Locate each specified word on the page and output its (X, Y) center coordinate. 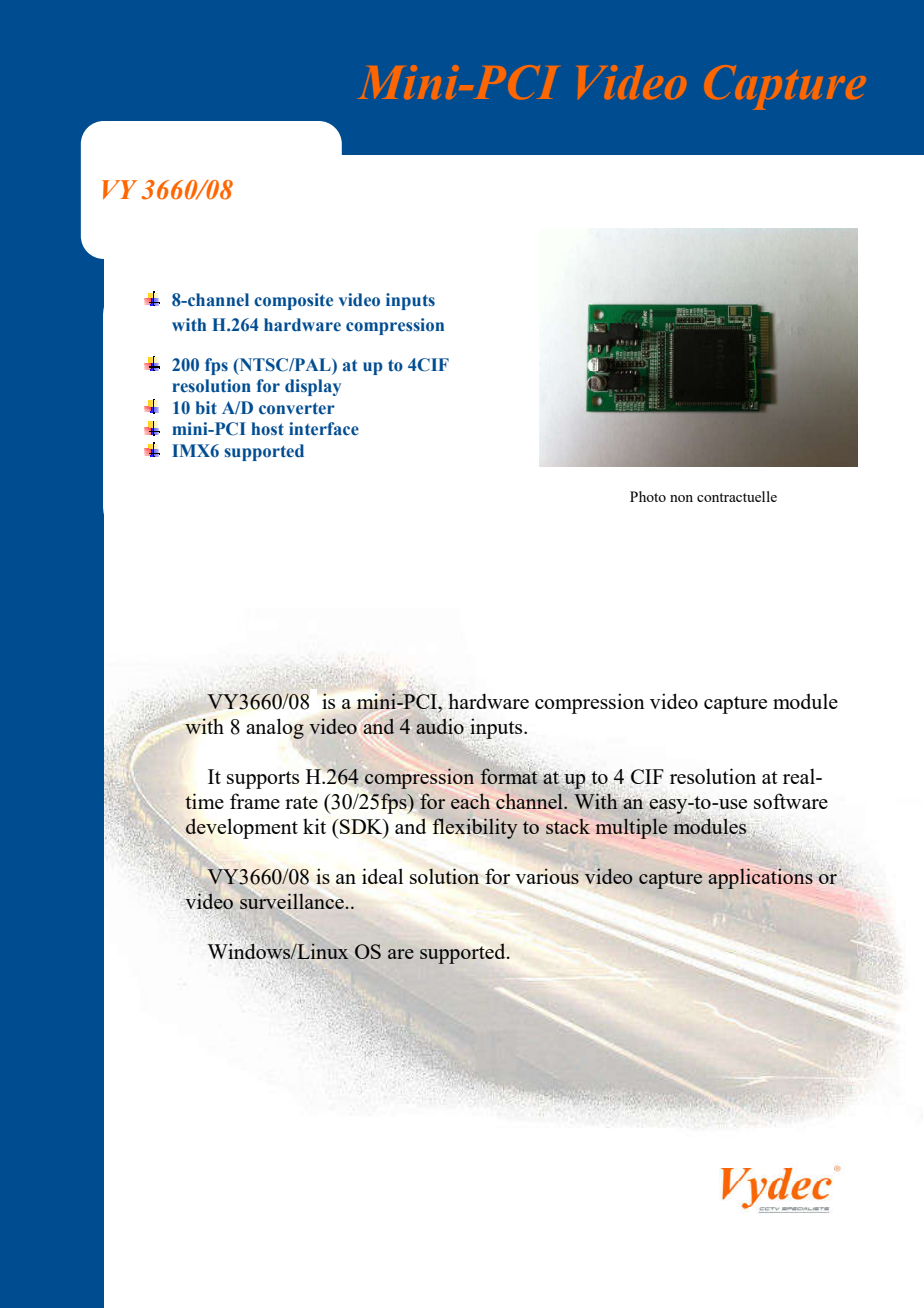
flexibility (475, 828)
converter (297, 408)
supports (263, 780)
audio (440, 726)
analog (275, 728)
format (509, 776)
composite (293, 301)
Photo (648, 496)
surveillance (292, 901)
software (791, 801)
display (313, 387)
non (681, 498)
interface (324, 429)
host (267, 429)
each (470, 801)
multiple (631, 828)
